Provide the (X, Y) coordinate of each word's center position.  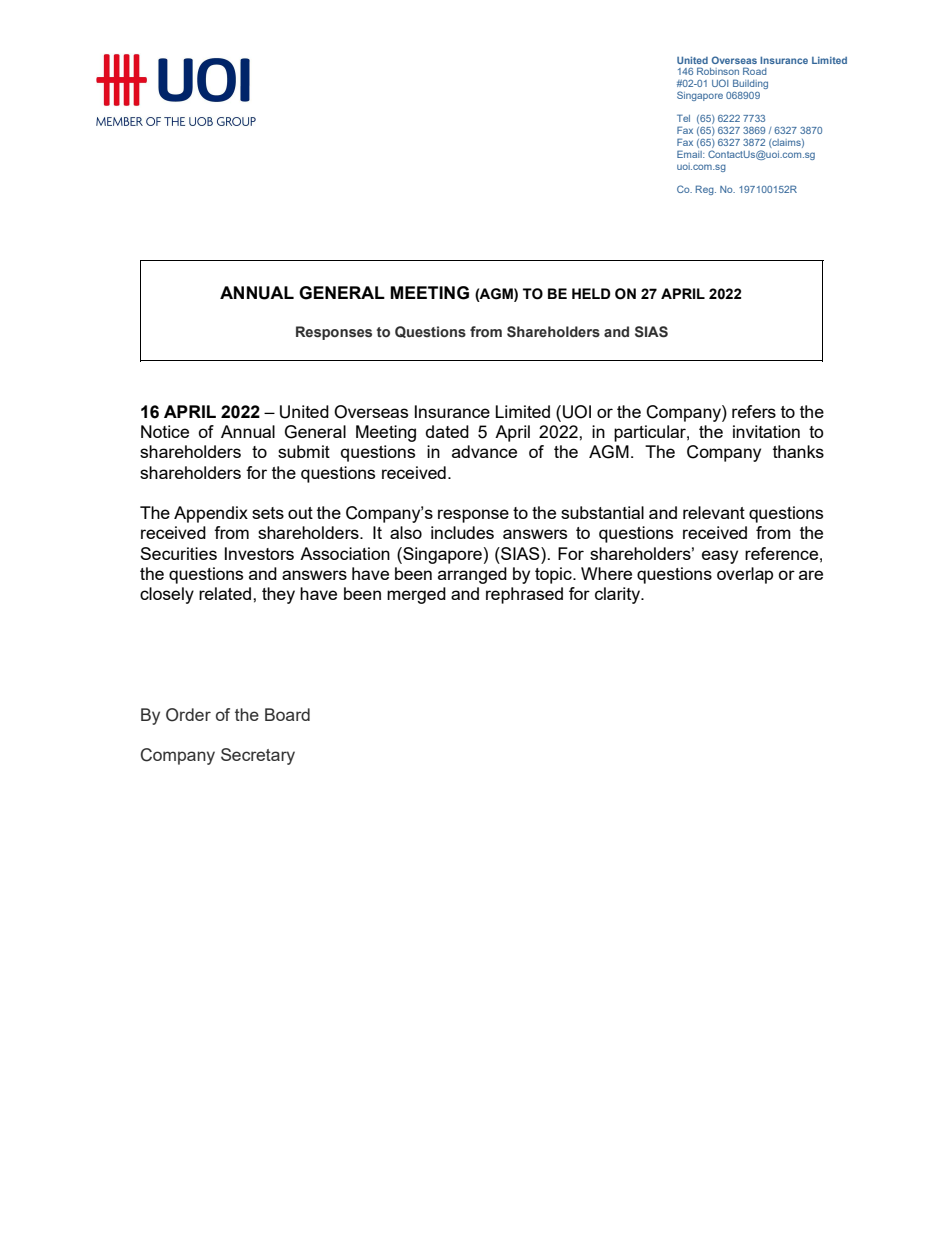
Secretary (258, 756)
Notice (165, 431)
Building (750, 84)
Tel (683, 118)
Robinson (718, 71)
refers (754, 411)
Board (287, 714)
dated (447, 431)
